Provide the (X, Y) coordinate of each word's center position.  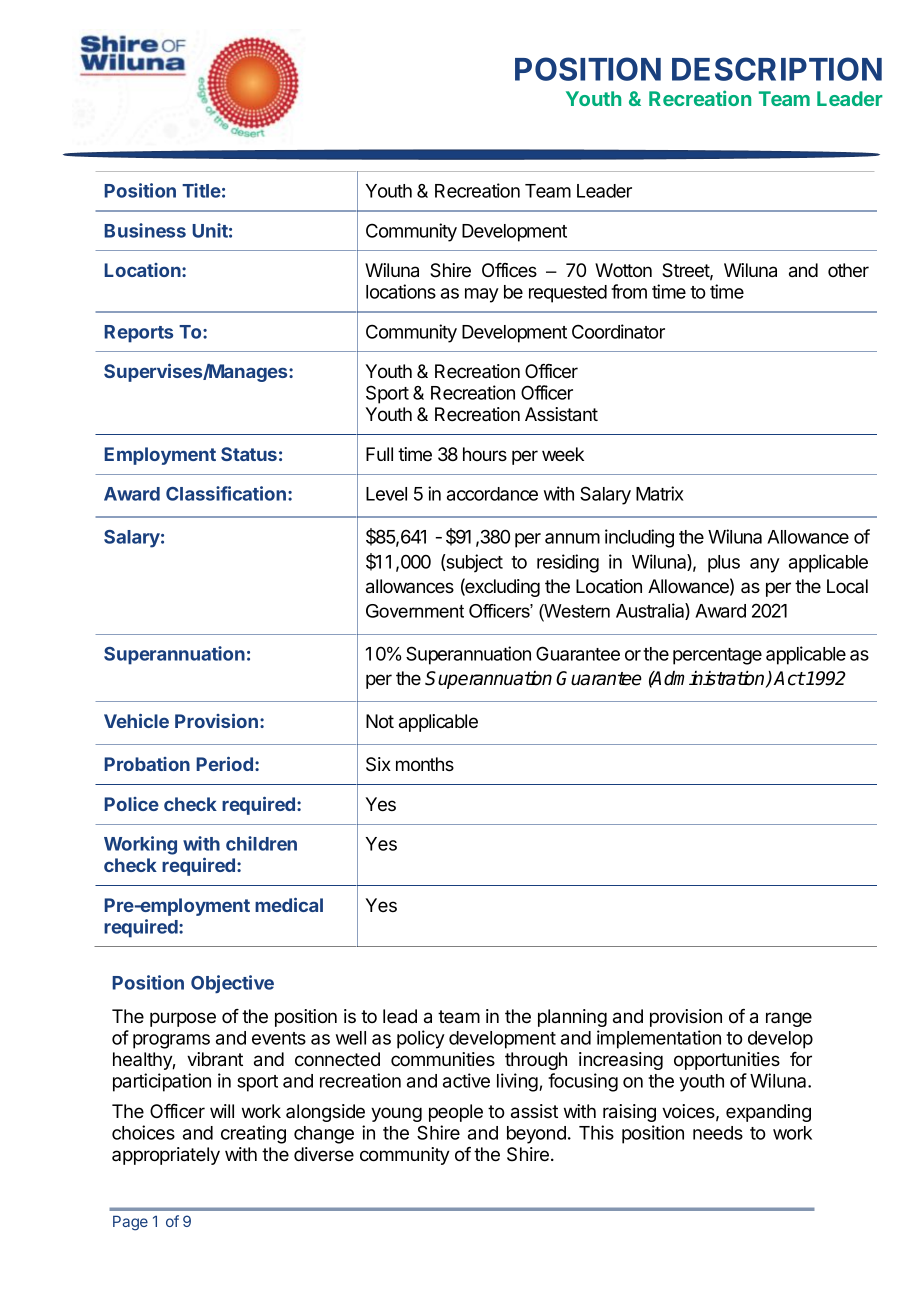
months (425, 764)
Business (145, 230)
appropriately (166, 1156)
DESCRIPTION (777, 69)
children (261, 843)
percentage (717, 656)
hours (485, 454)
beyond (536, 1135)
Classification (226, 493)
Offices (509, 270)
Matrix (660, 493)
